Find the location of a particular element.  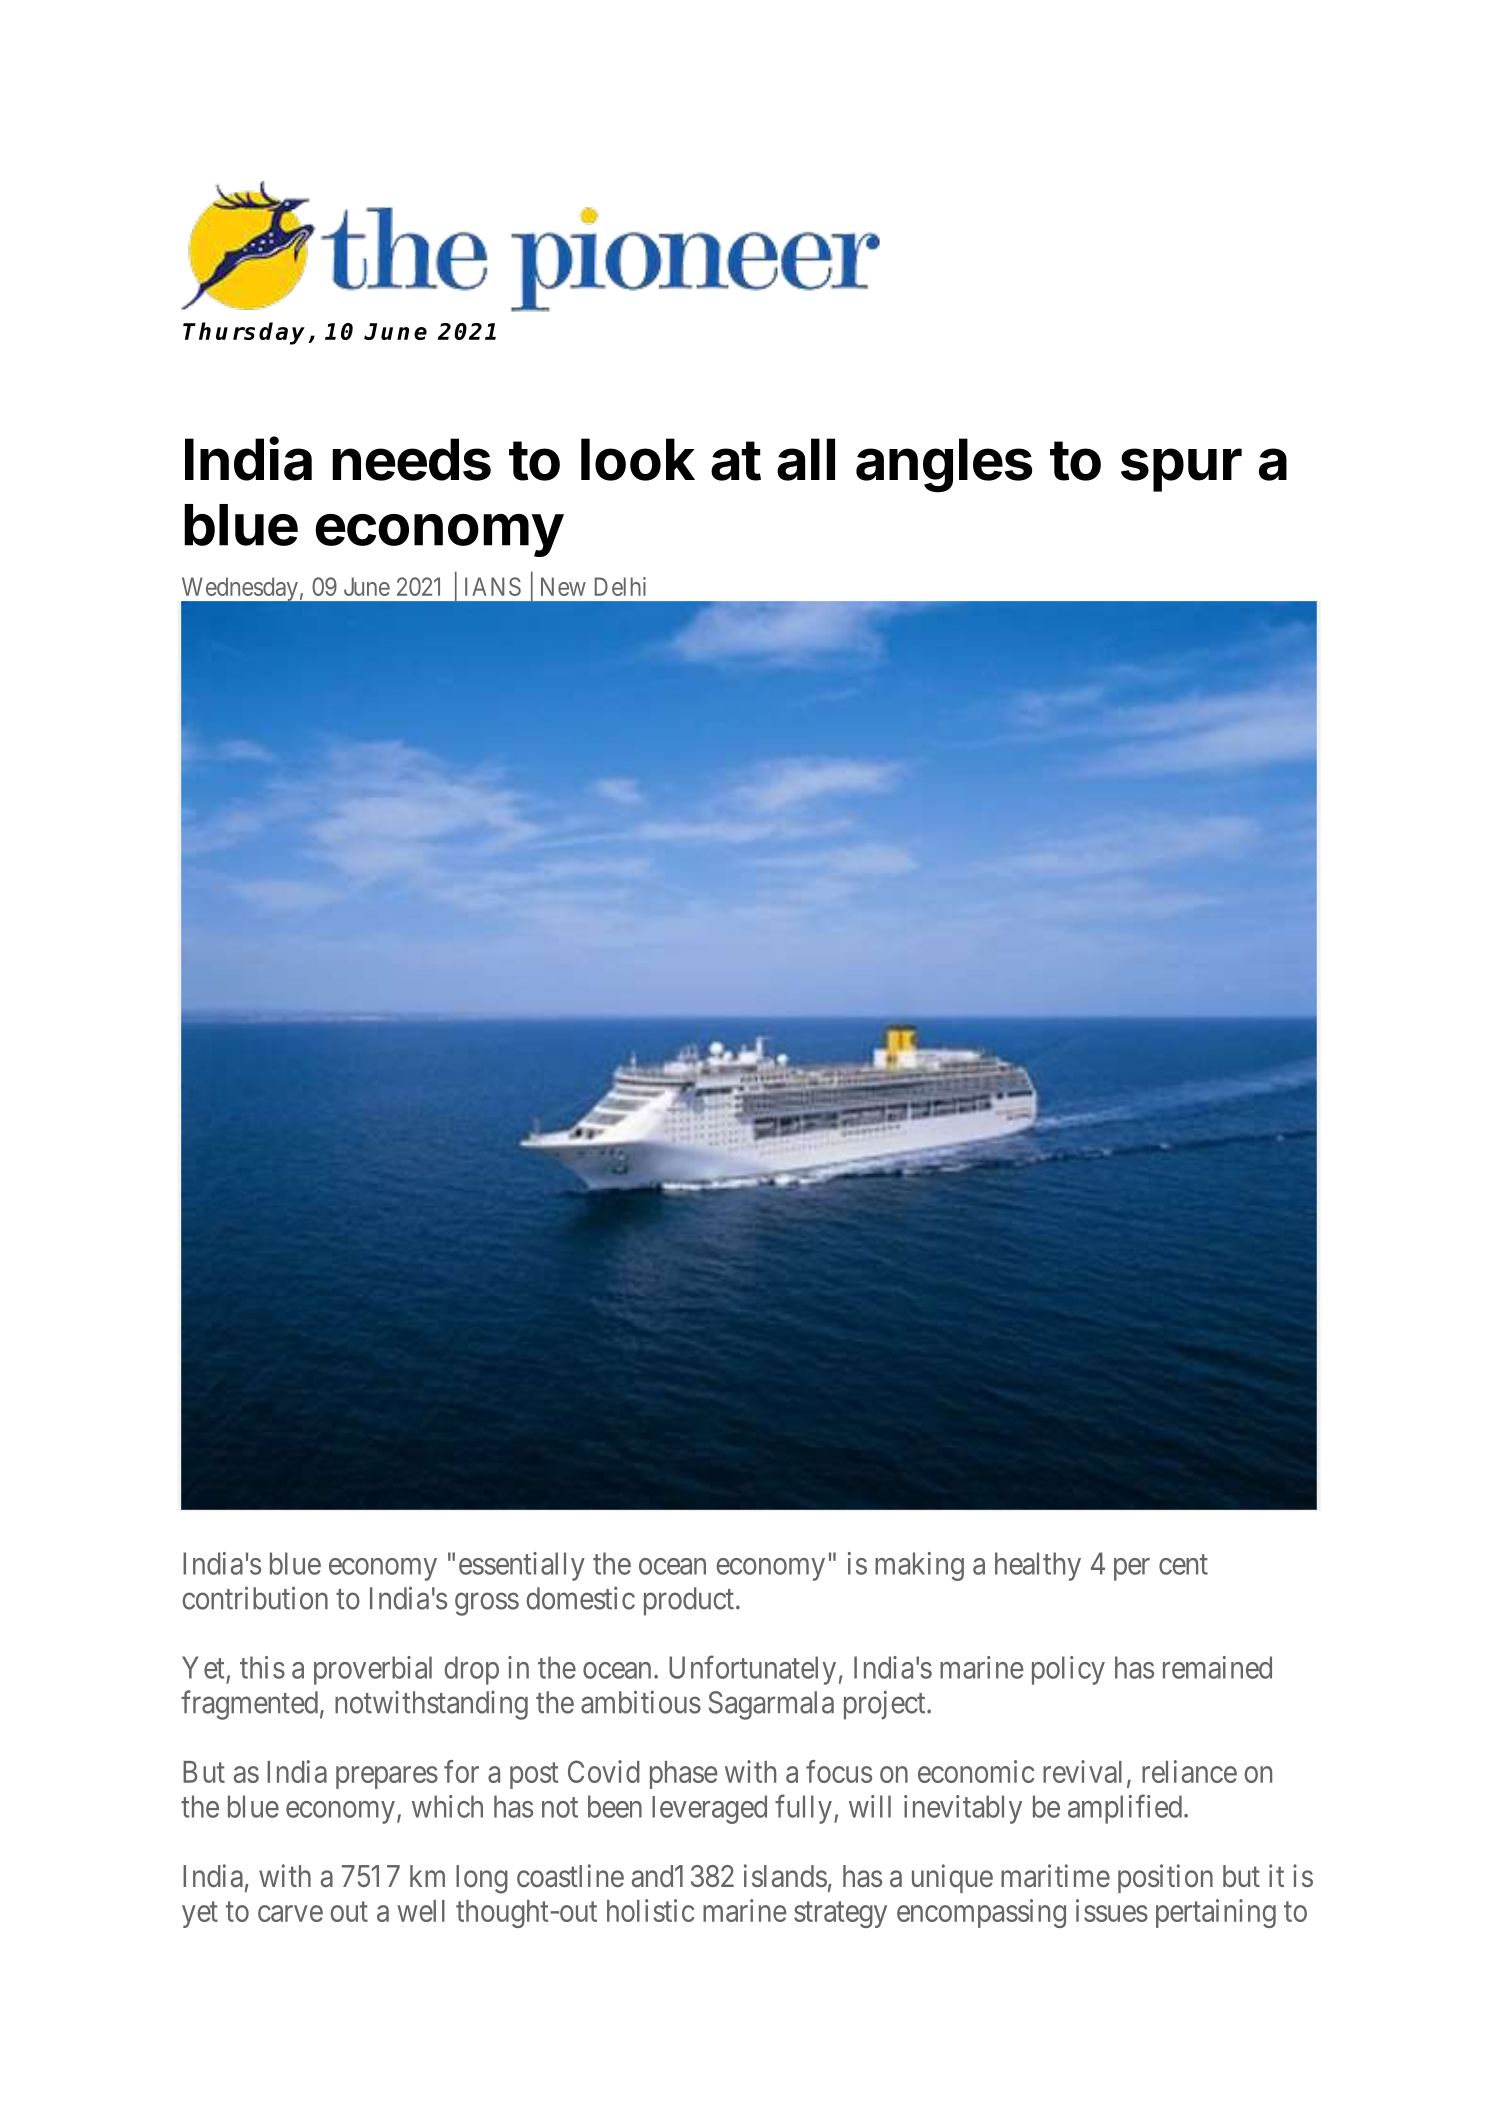

angles is located at coordinates (944, 465).
